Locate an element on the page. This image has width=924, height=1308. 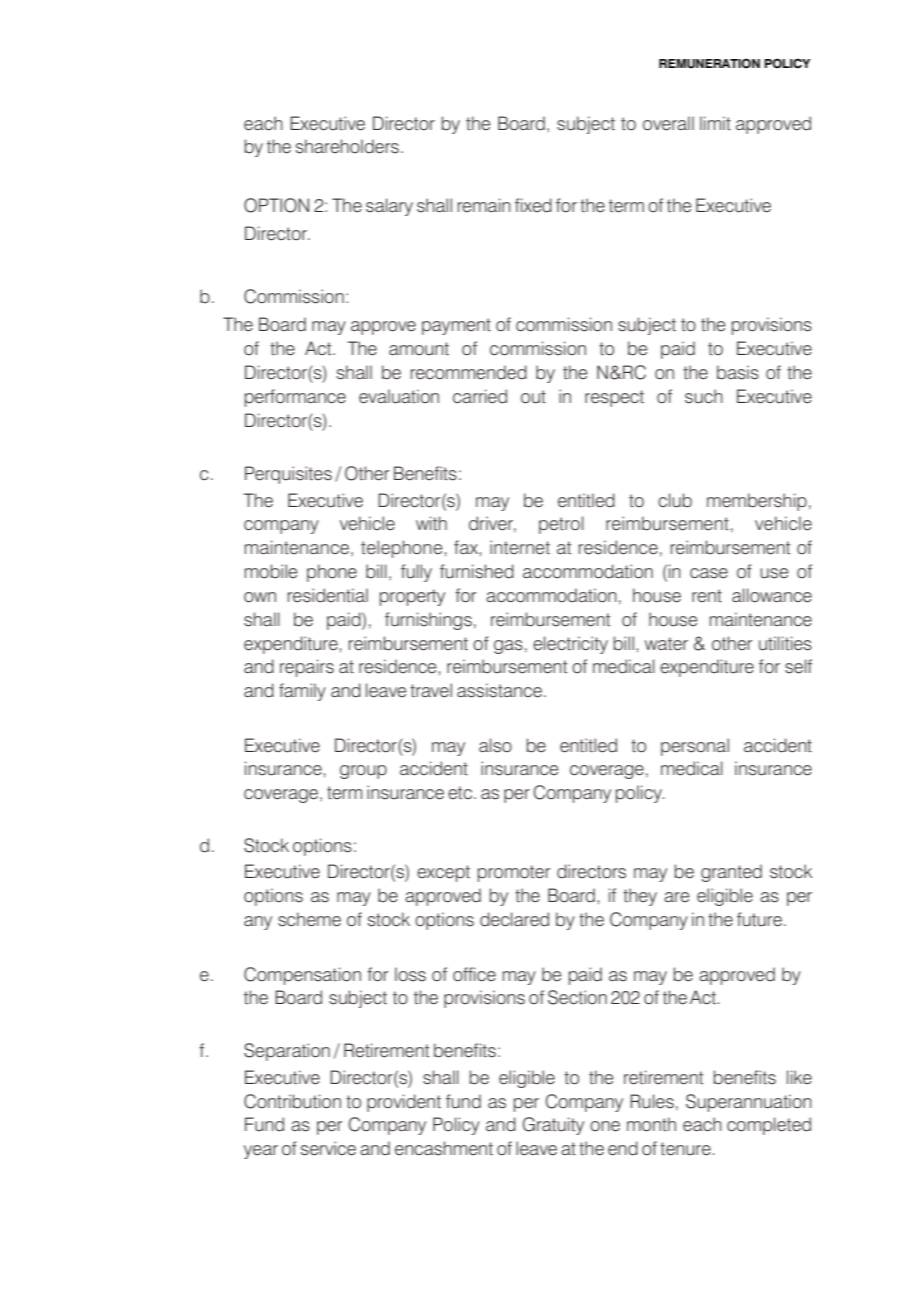
gas is located at coordinates (508, 647).
